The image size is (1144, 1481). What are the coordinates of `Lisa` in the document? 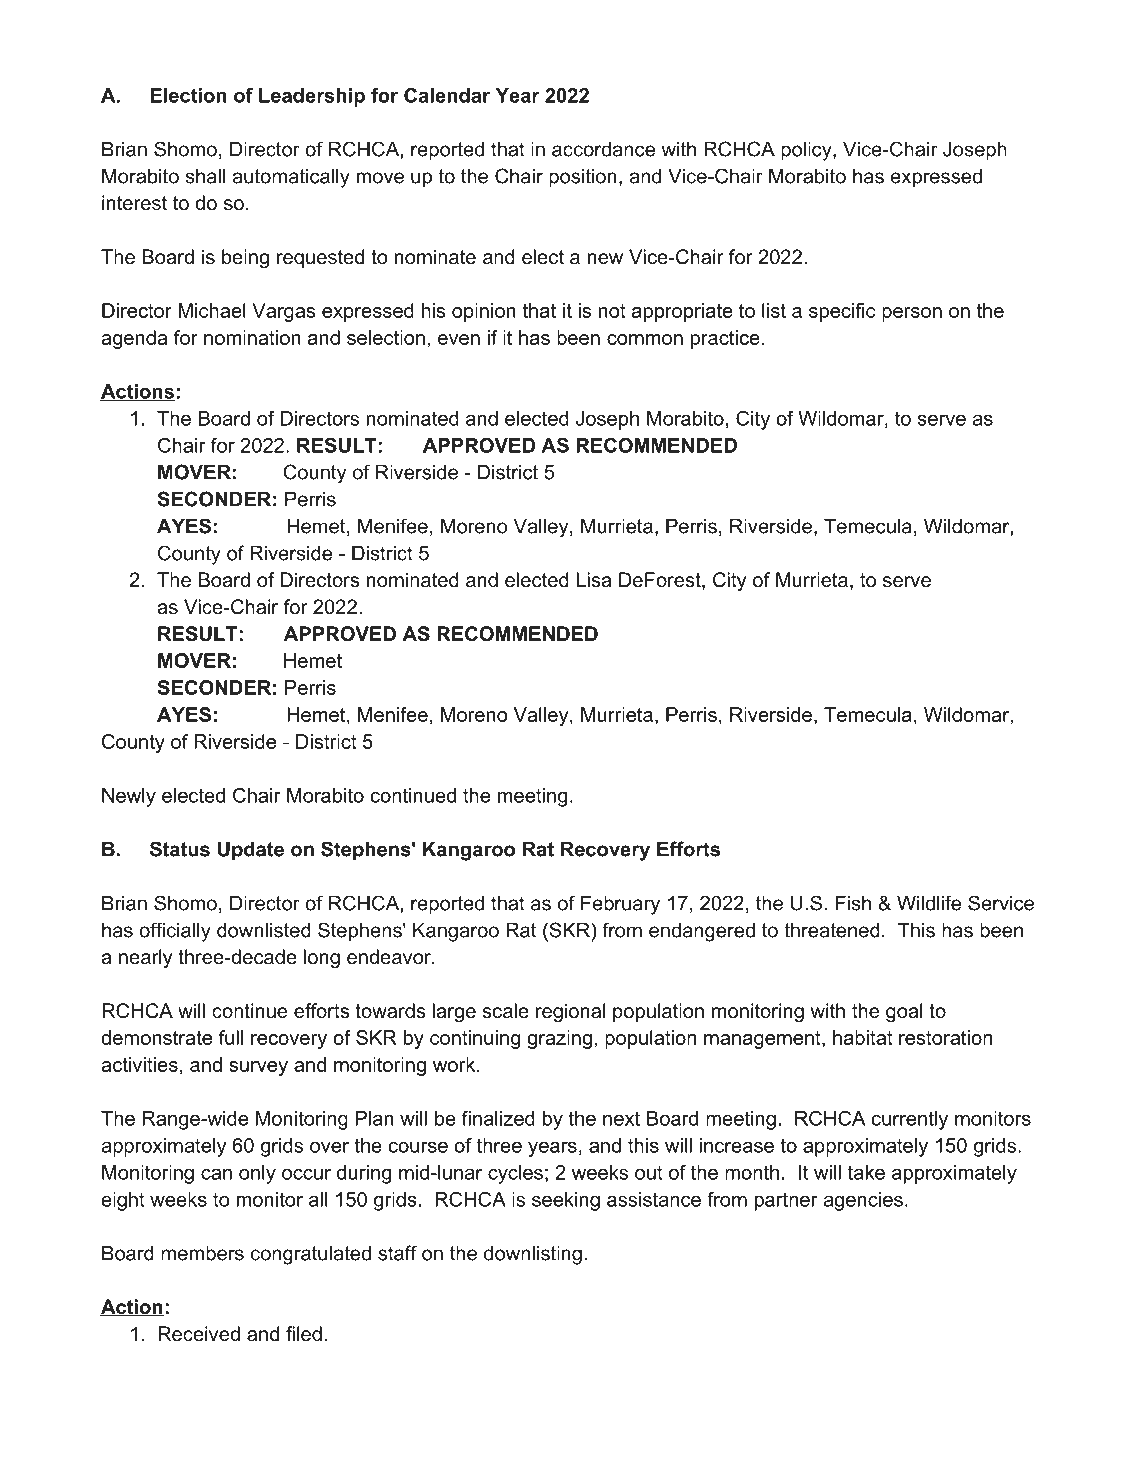 It's located at (594, 580).
